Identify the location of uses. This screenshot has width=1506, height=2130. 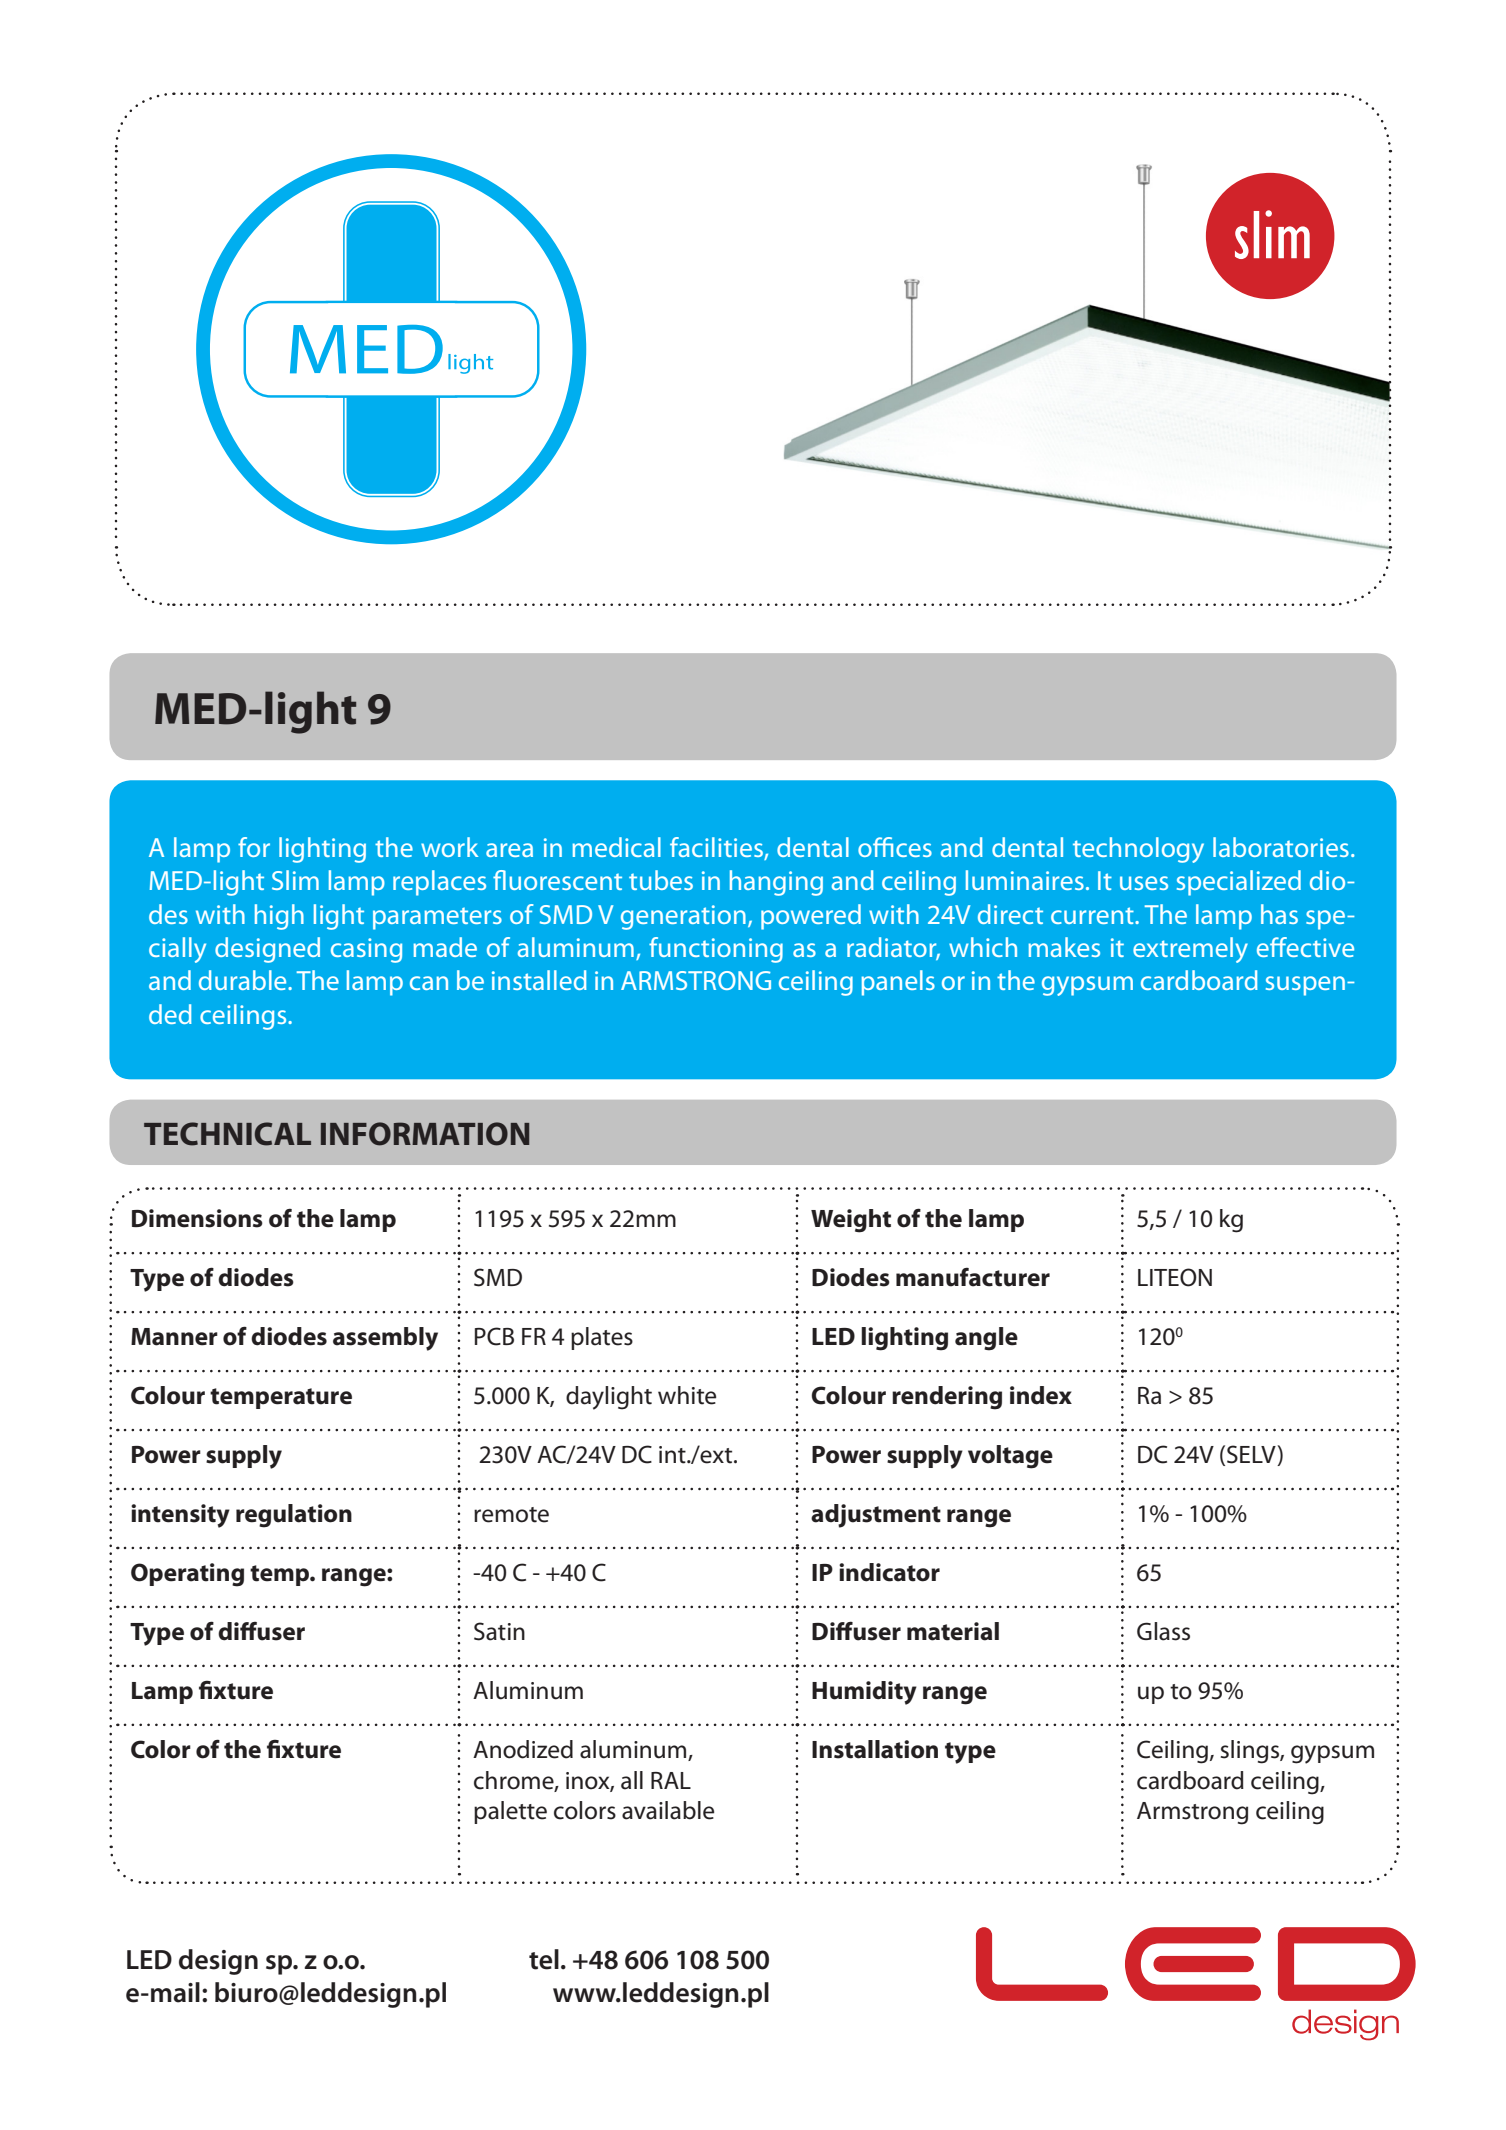
(1144, 883).
